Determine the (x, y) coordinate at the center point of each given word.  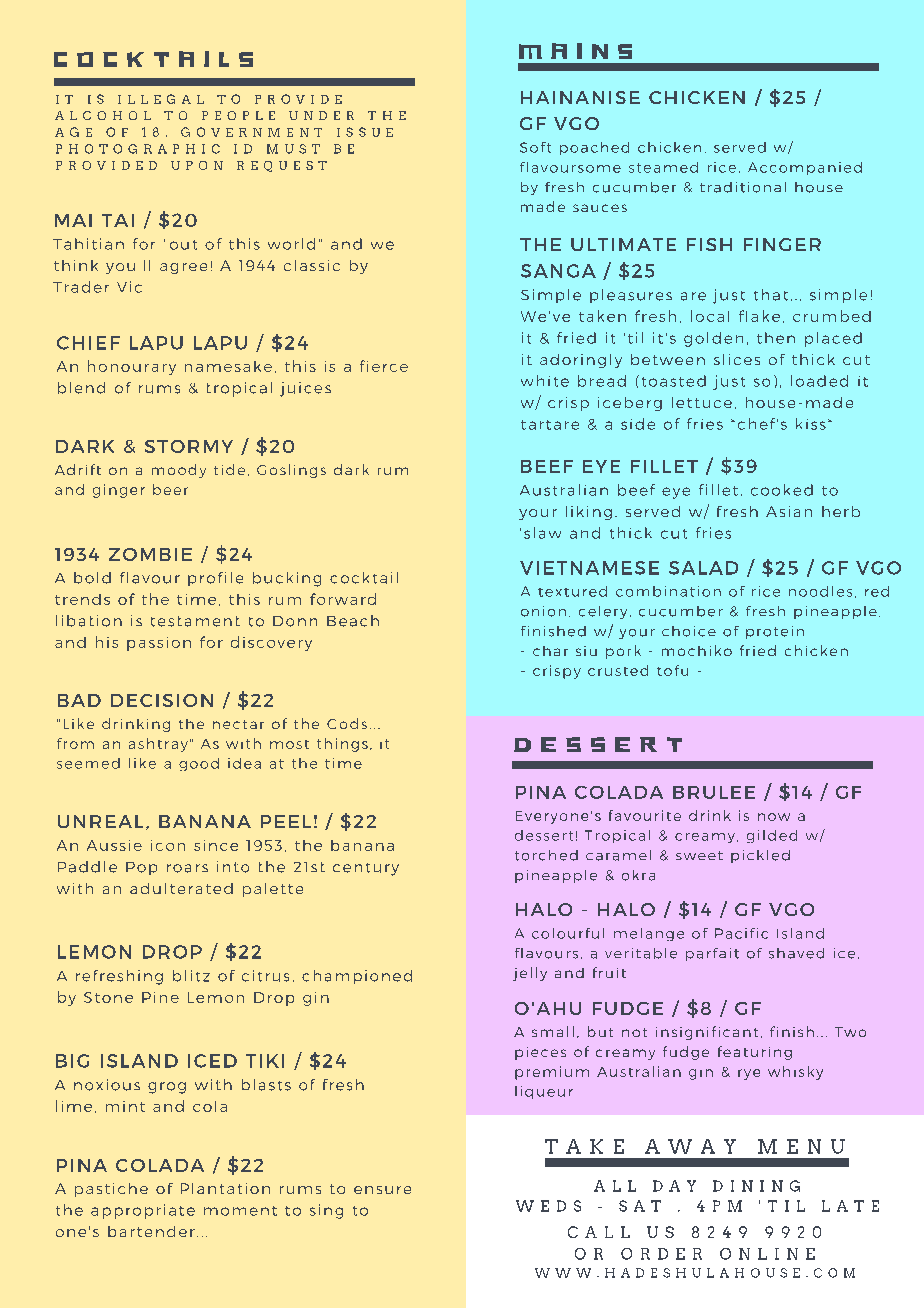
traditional (743, 187)
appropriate (143, 1211)
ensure (382, 1190)
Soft (535, 147)
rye (749, 1074)
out (183, 245)
